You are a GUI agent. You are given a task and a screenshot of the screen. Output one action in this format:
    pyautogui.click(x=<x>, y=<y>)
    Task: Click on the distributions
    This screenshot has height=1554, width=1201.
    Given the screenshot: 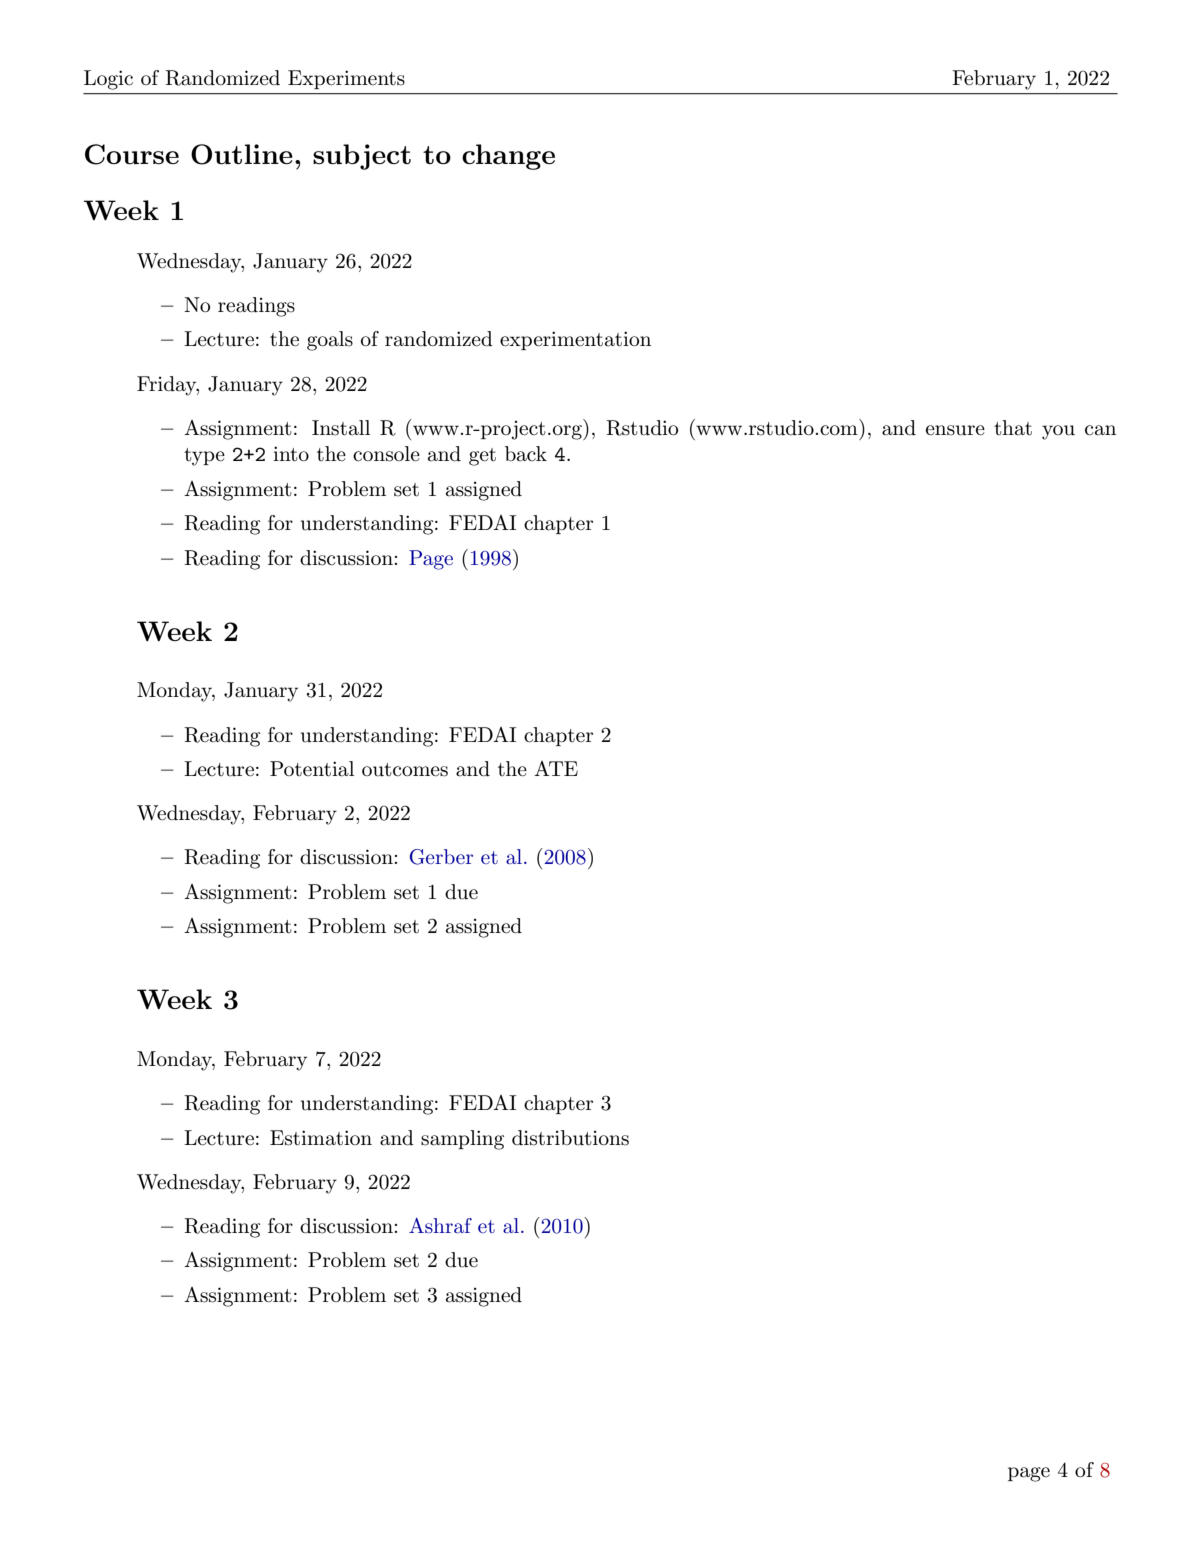 What is the action you would take?
    pyautogui.click(x=570, y=1138)
